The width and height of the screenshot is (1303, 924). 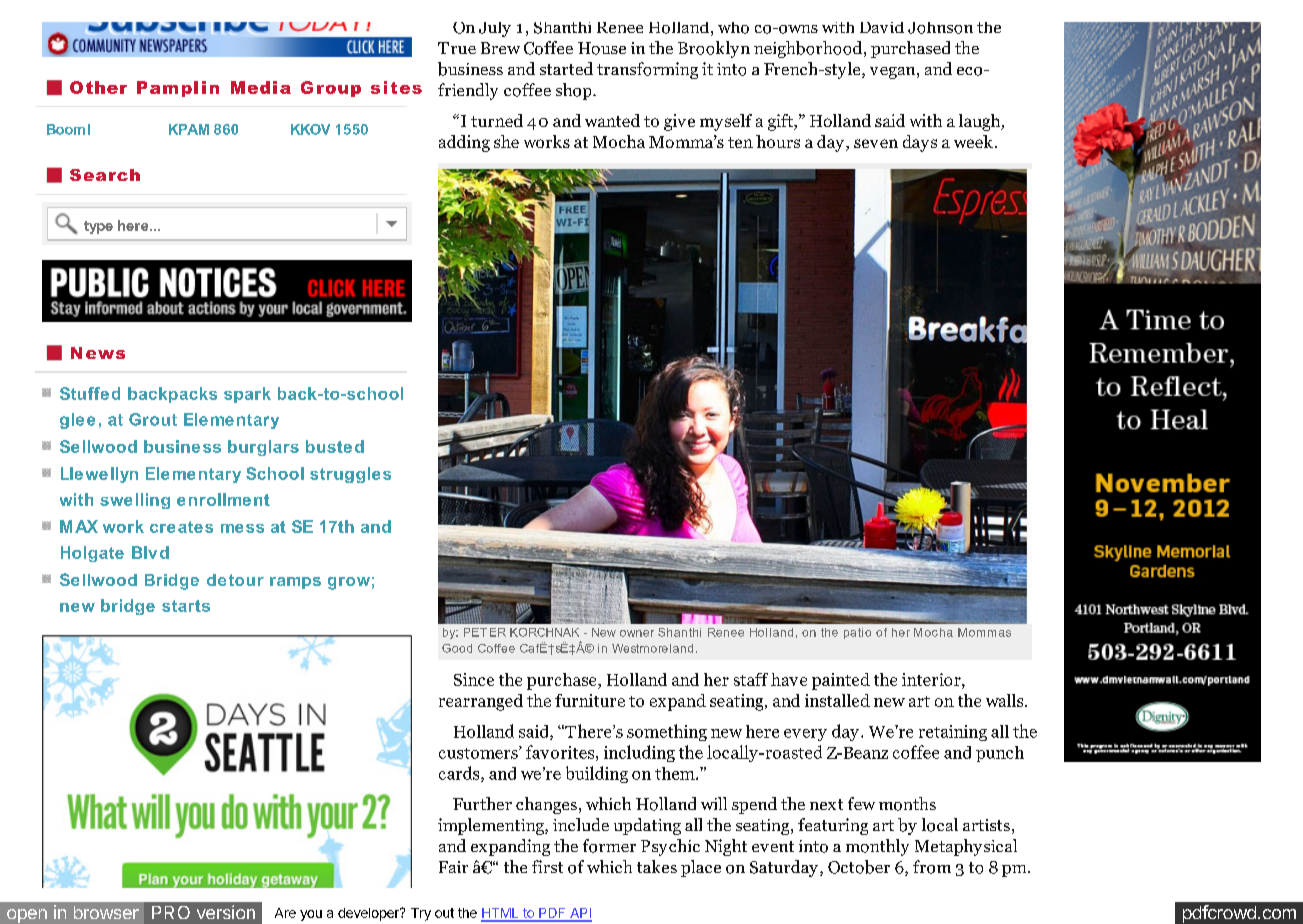 I want to click on she, so click(x=506, y=141).
